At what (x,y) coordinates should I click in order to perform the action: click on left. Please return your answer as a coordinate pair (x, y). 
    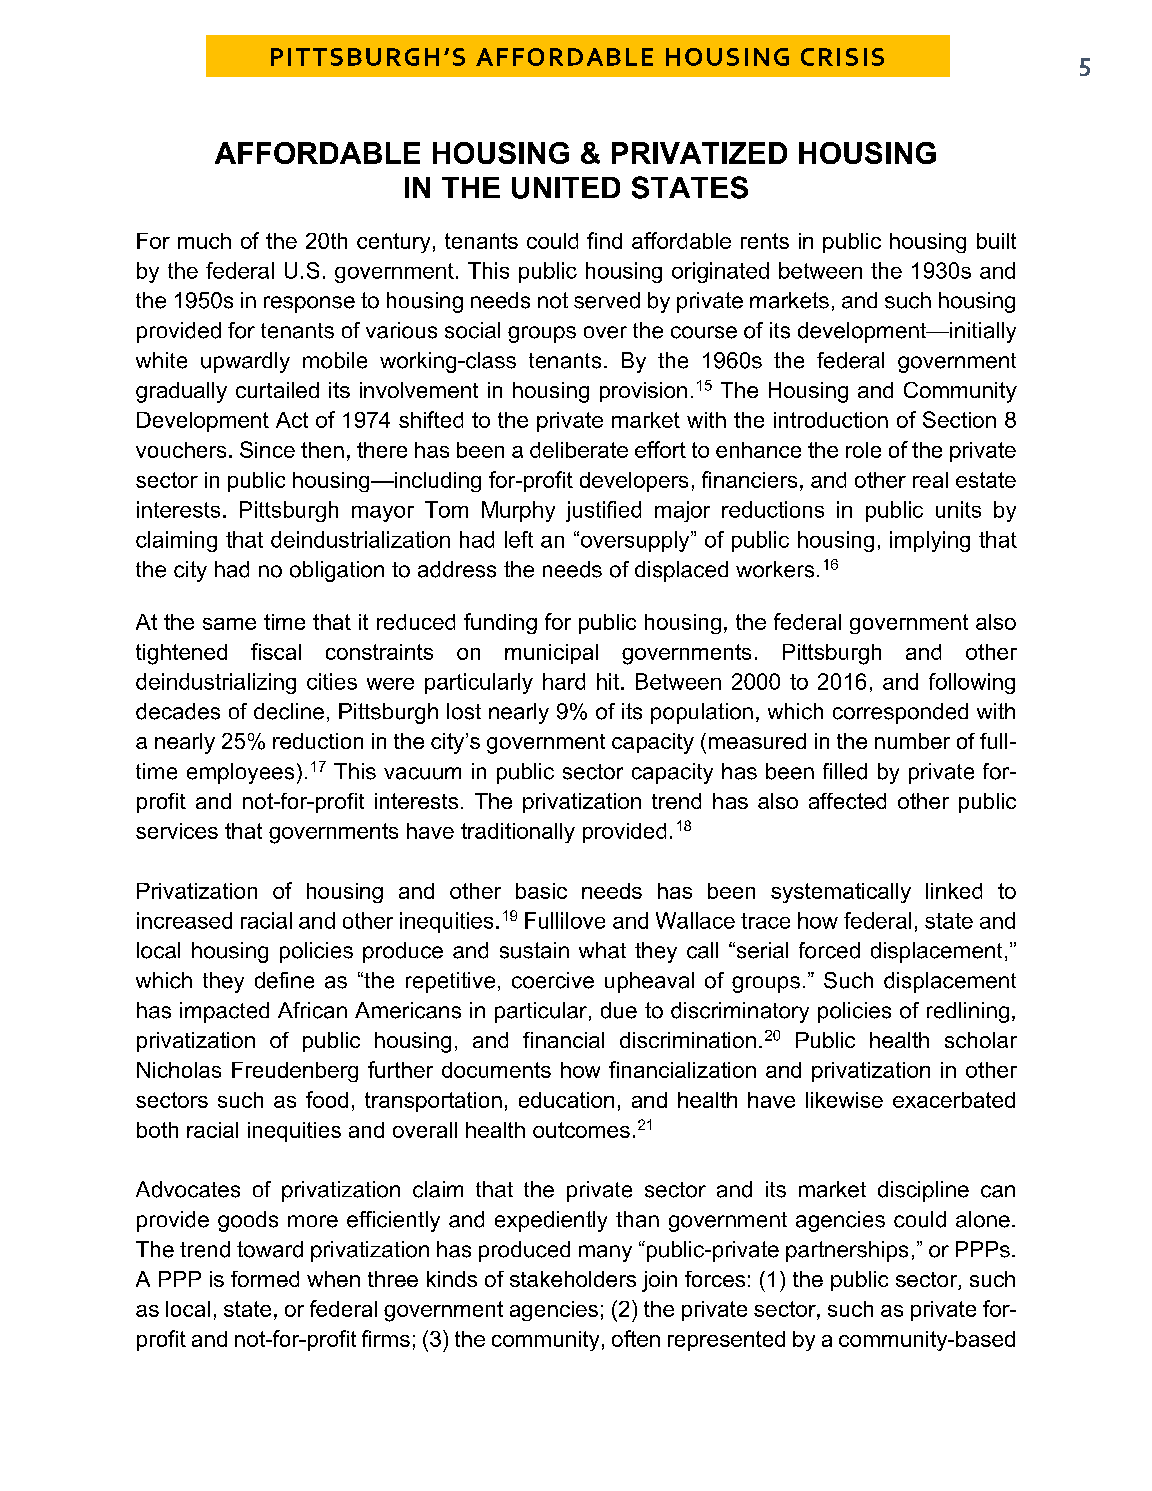
    Looking at the image, I should click on (519, 539).
